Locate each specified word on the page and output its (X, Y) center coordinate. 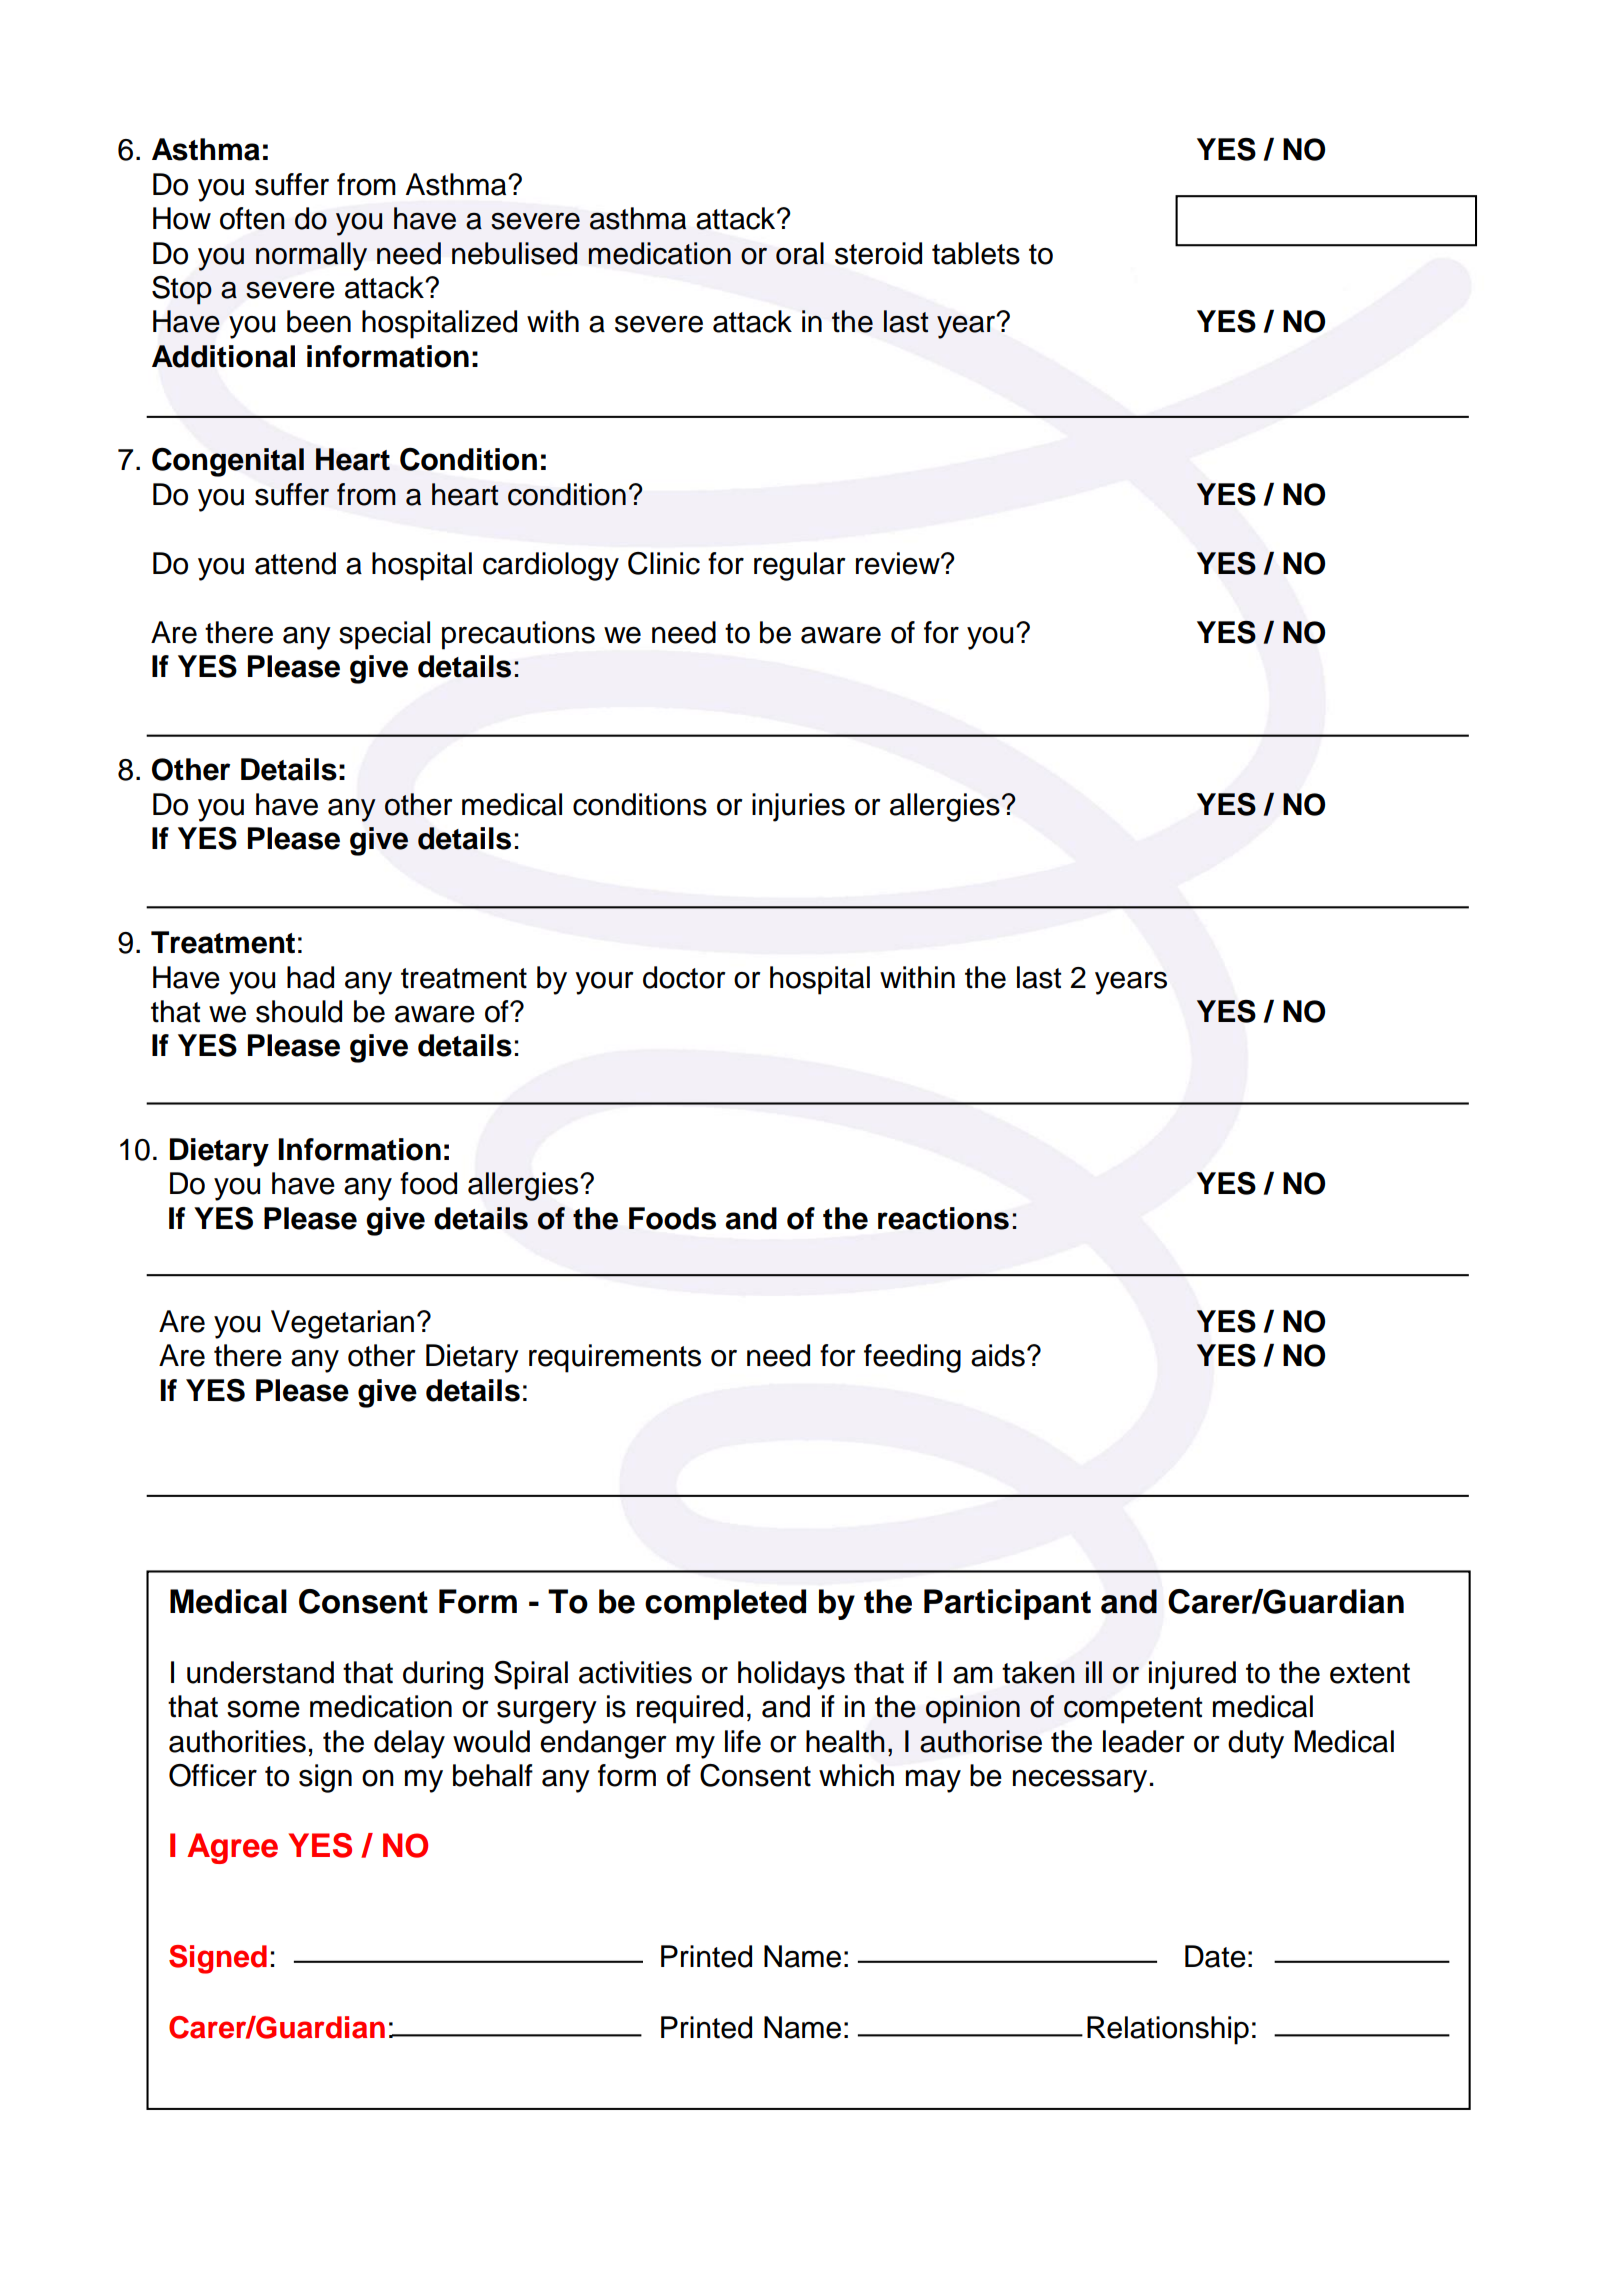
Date (1215, 1956)
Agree (232, 1848)
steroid (878, 253)
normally (311, 256)
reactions (943, 1218)
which (856, 1775)
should (299, 1011)
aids (998, 1355)
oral (800, 253)
